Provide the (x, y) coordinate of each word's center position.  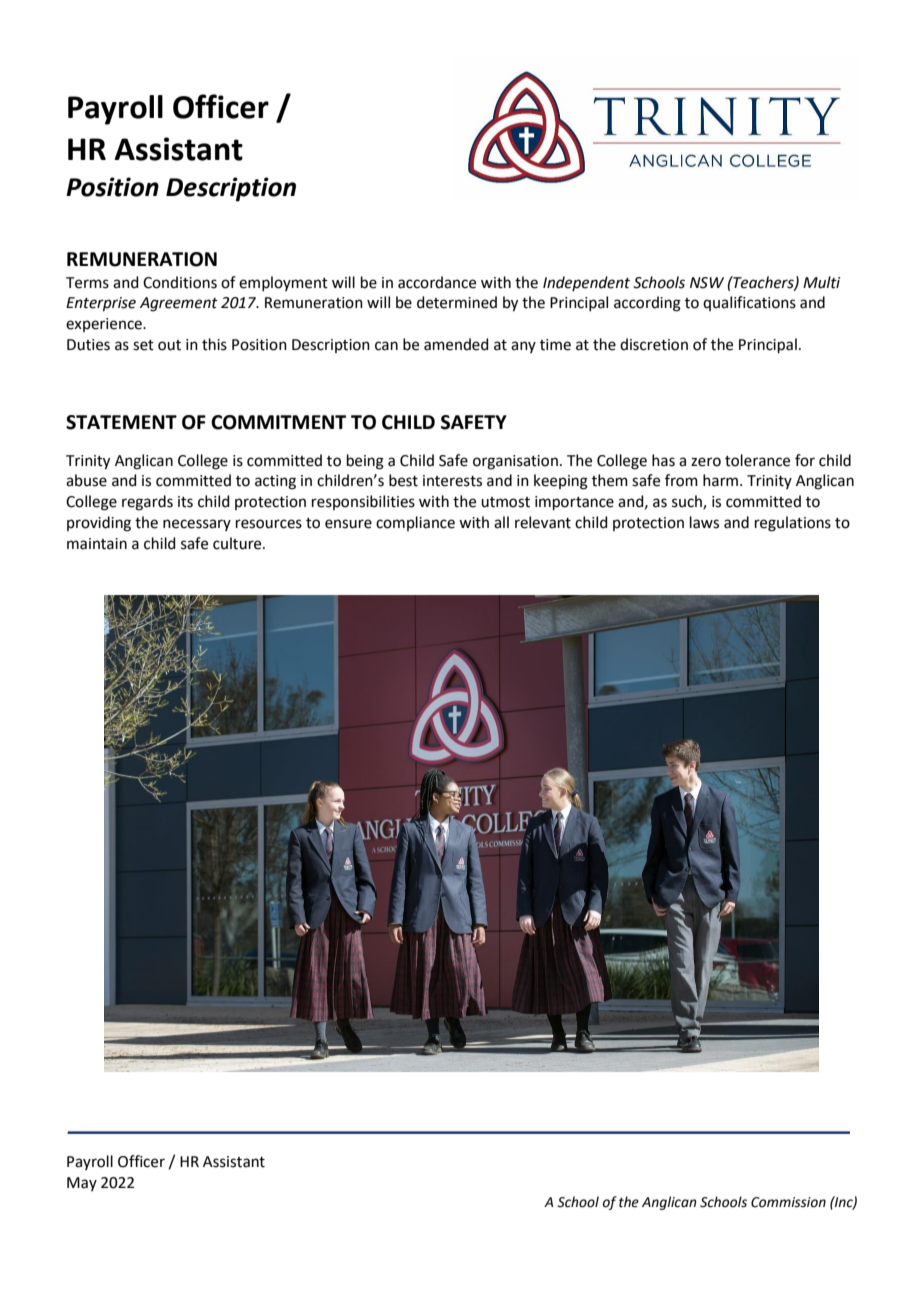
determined (457, 302)
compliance (415, 523)
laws (704, 522)
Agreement (179, 304)
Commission (788, 1202)
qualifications (749, 303)
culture (238, 543)
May (82, 1184)
